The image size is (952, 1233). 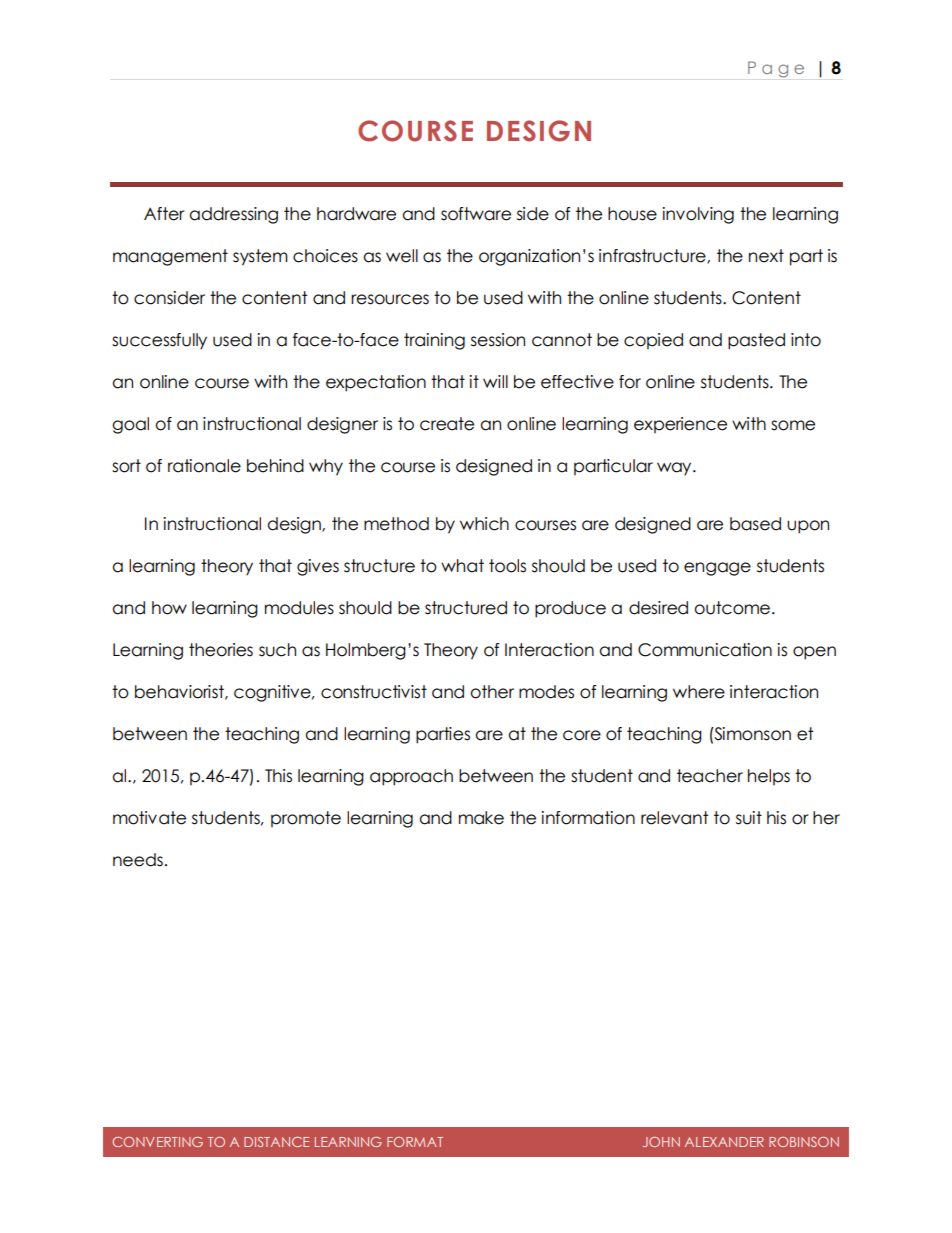 What do you see at coordinates (170, 257) in the image?
I see `management` at bounding box center [170, 257].
